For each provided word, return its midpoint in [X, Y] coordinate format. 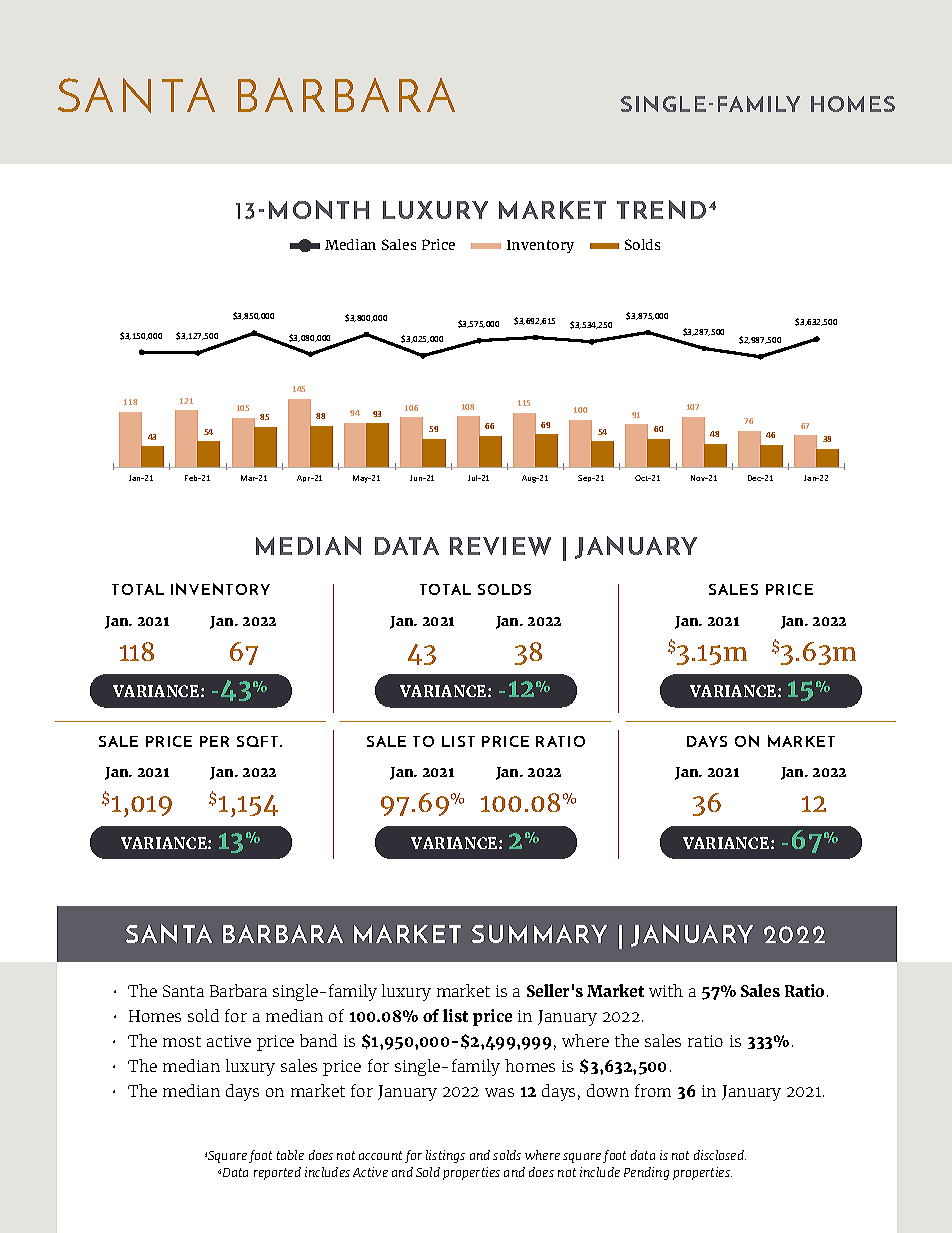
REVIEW [500, 546]
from [653, 1090]
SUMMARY [539, 934]
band [318, 1040]
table [290, 1155]
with [666, 990]
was [499, 1092]
